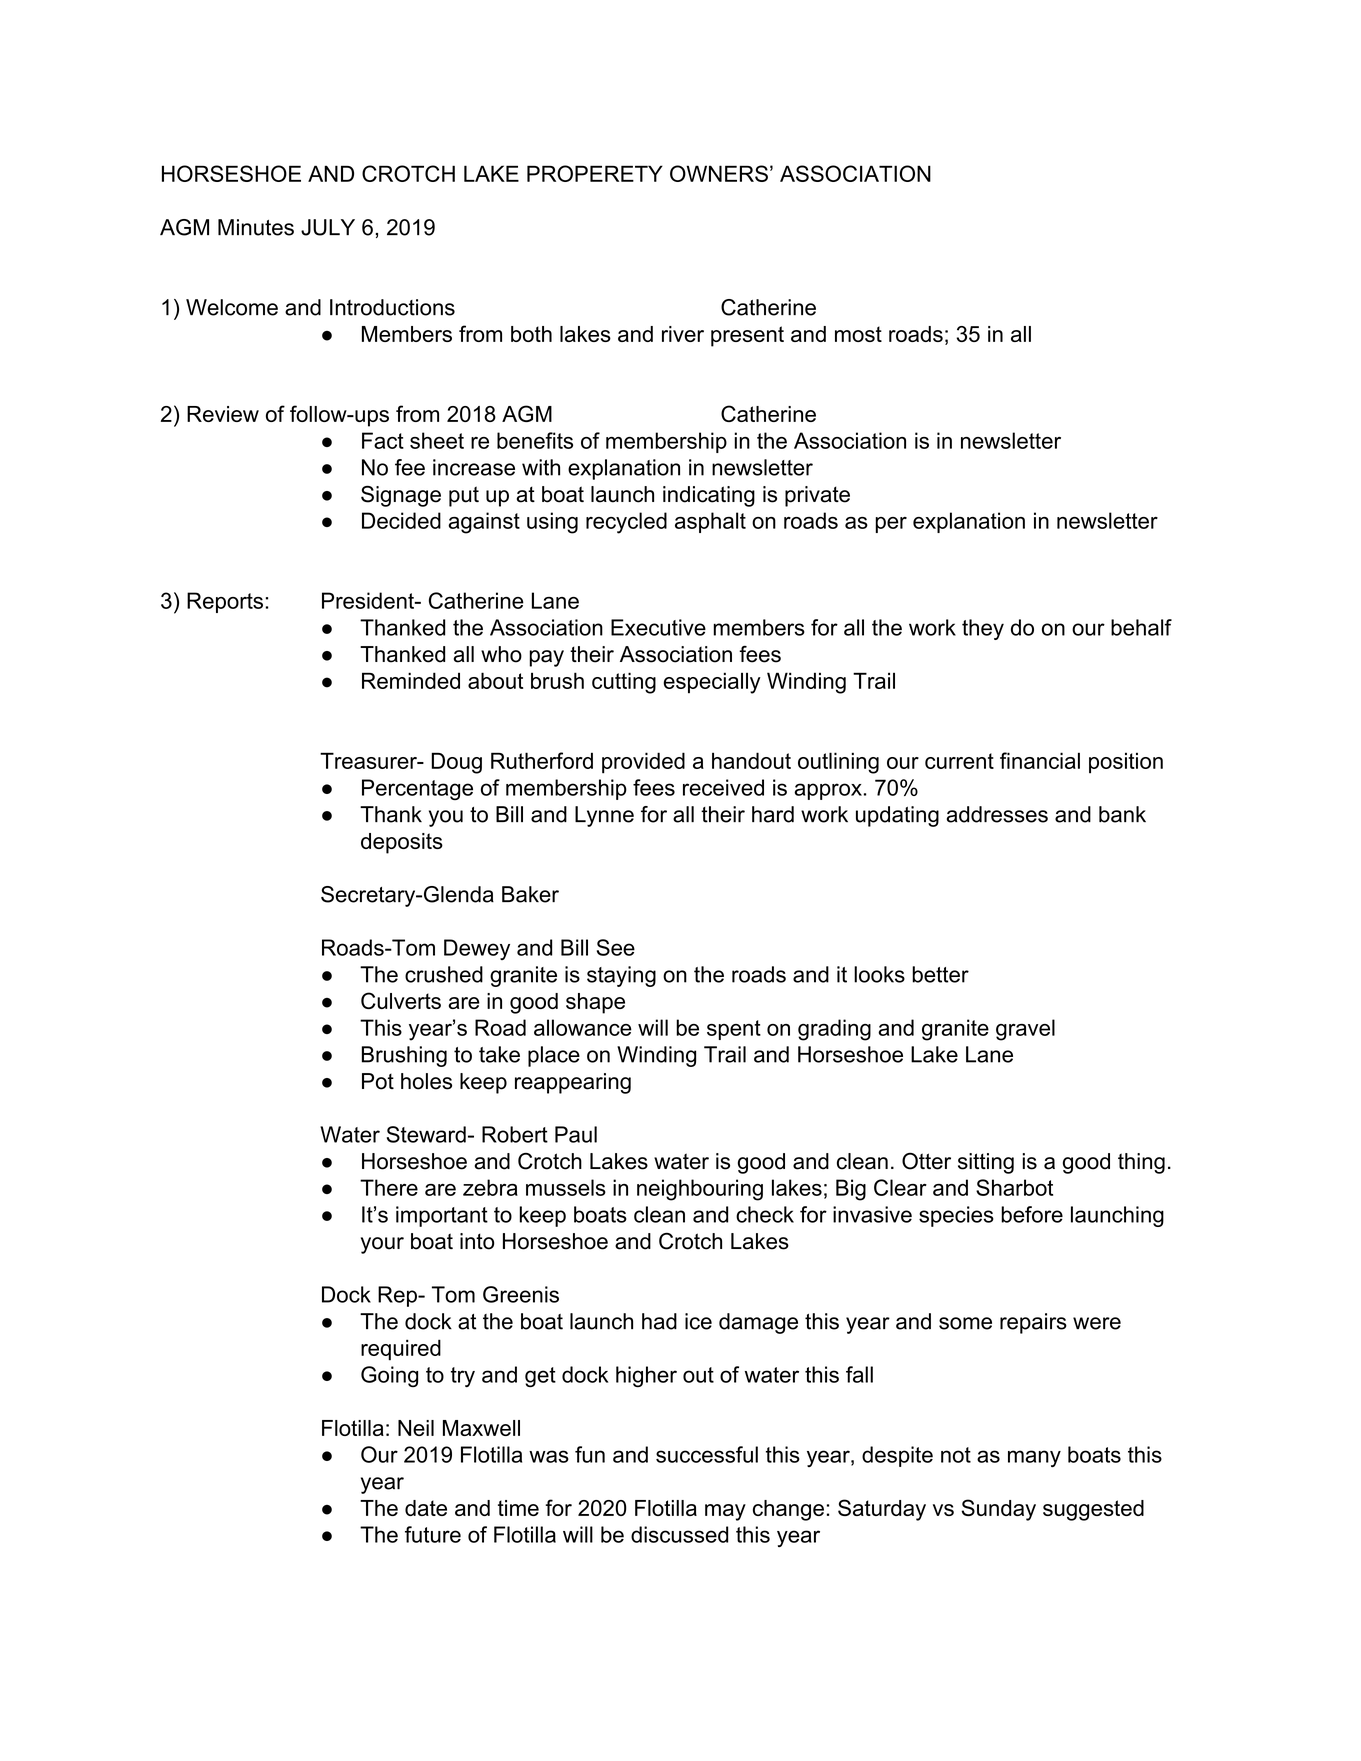  What do you see at coordinates (604, 816) in the screenshot?
I see `Lynne` at bounding box center [604, 816].
